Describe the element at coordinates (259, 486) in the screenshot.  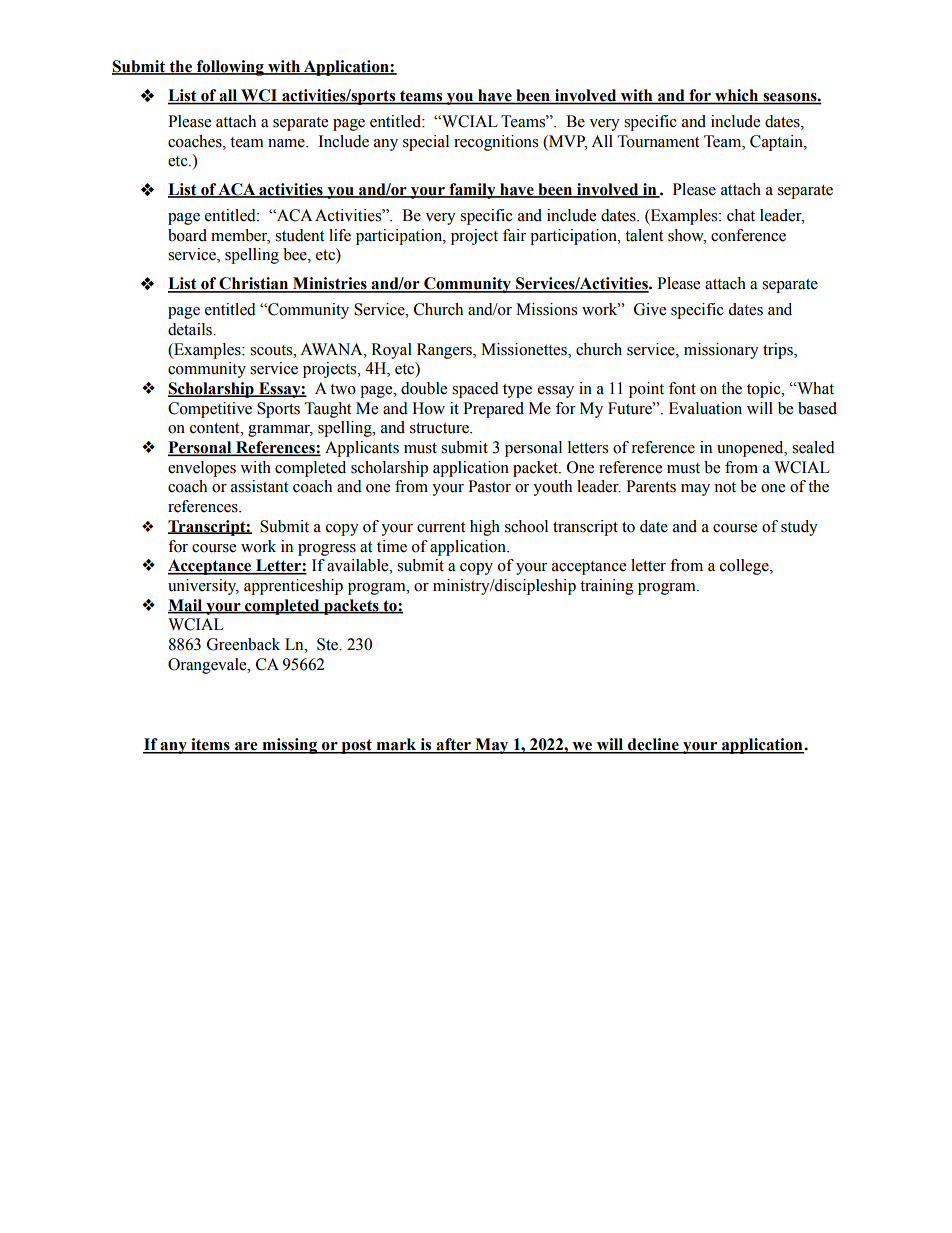
I see `assistant` at that location.
